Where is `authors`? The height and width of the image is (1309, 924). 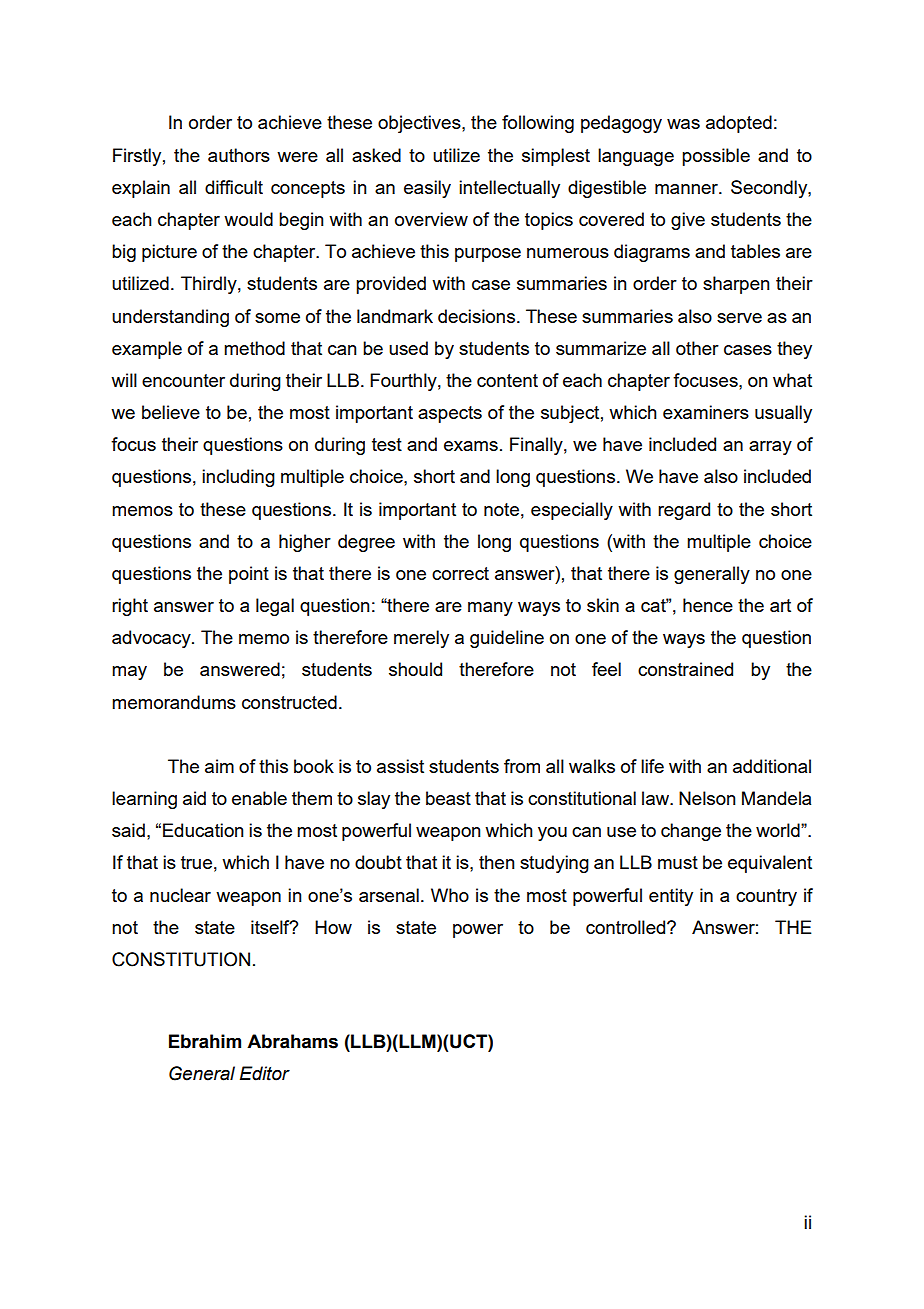 authors is located at coordinates (239, 155).
